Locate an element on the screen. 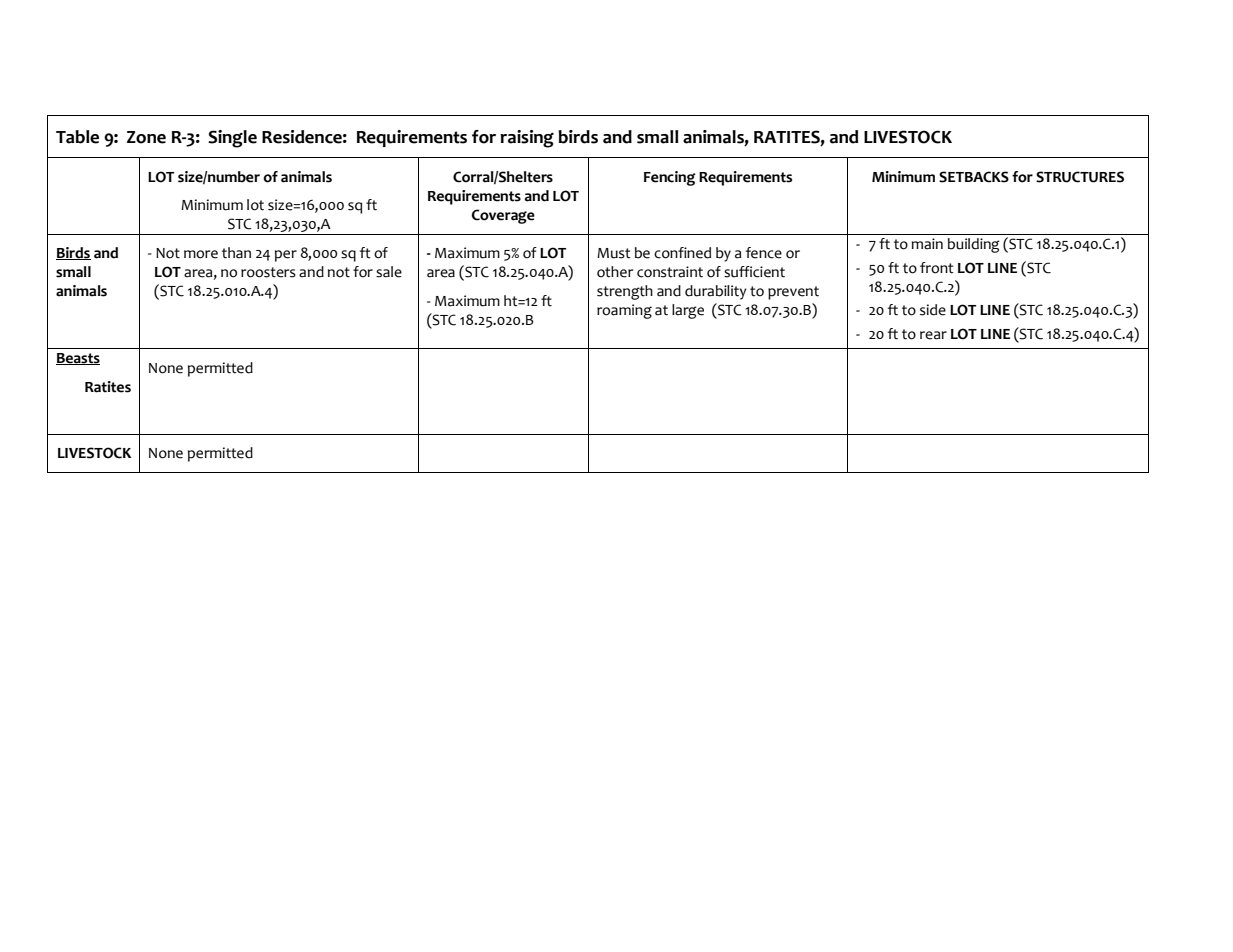  more is located at coordinates (201, 254).
